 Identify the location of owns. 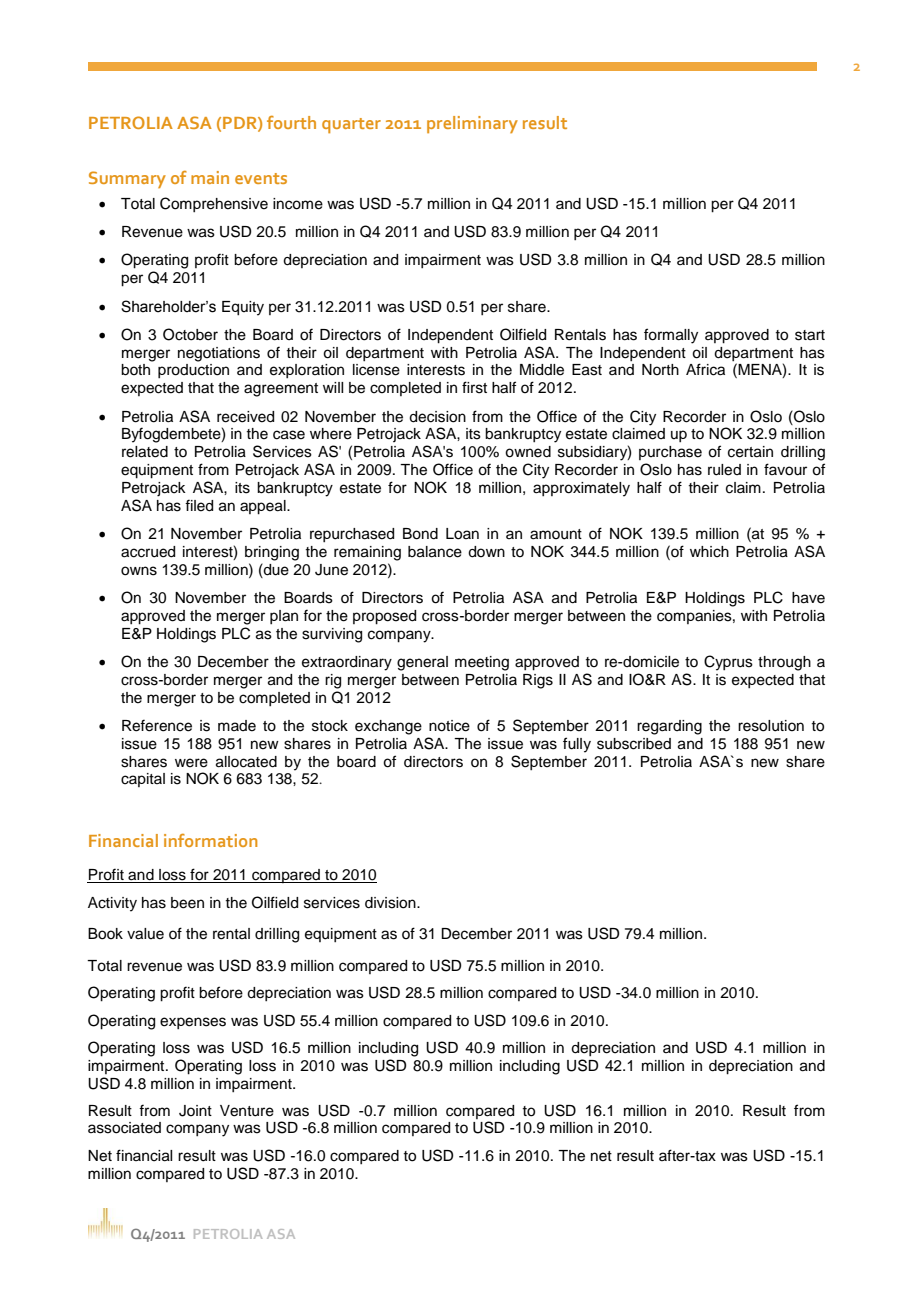
(139, 571).
